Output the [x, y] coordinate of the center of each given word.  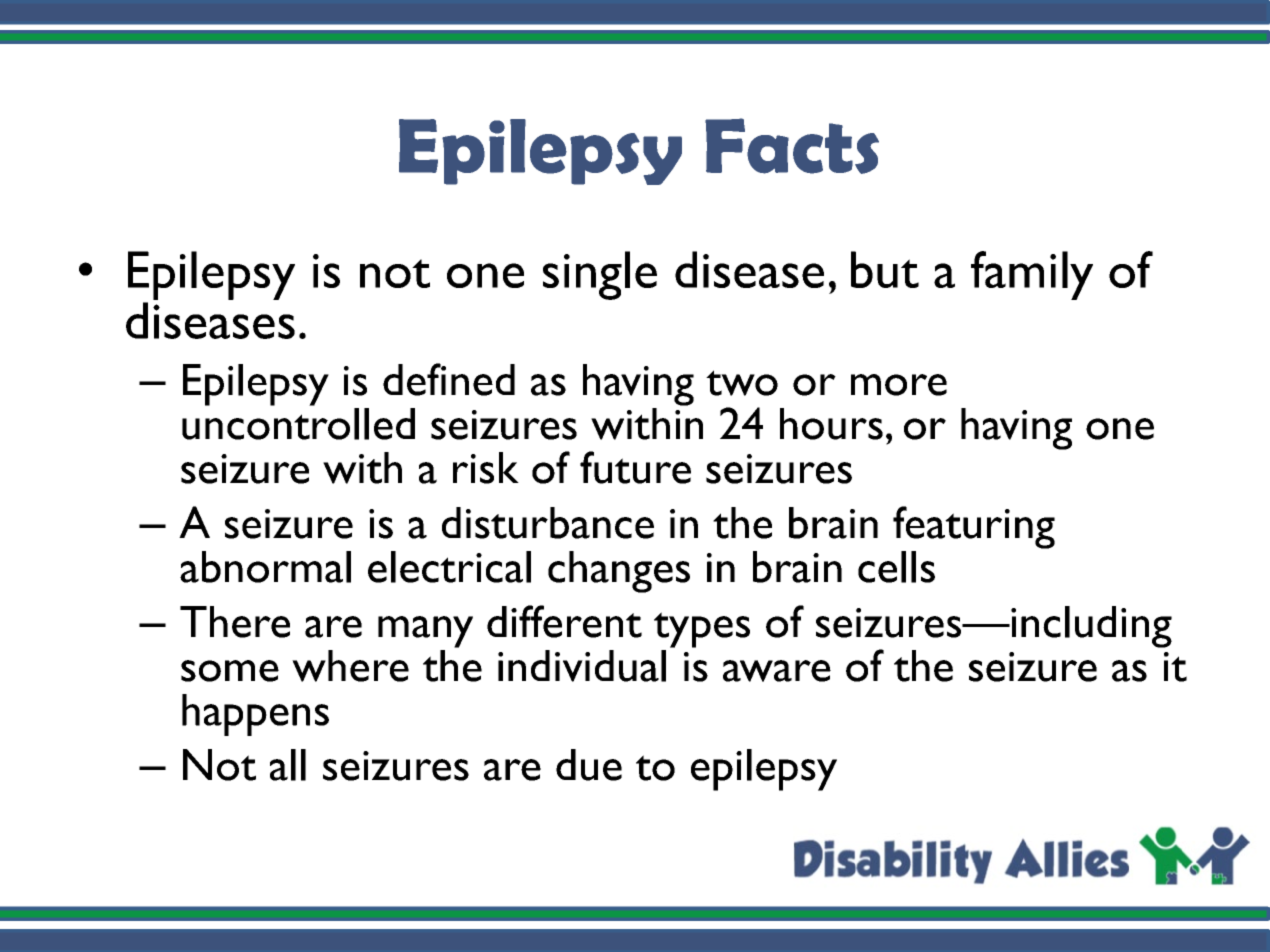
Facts [792, 146]
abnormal [265, 567]
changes [619, 572]
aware [777, 671]
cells [896, 567]
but [885, 269]
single [600, 275]
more [899, 385]
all [288, 765]
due [589, 765]
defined [449, 379]
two [742, 383]
